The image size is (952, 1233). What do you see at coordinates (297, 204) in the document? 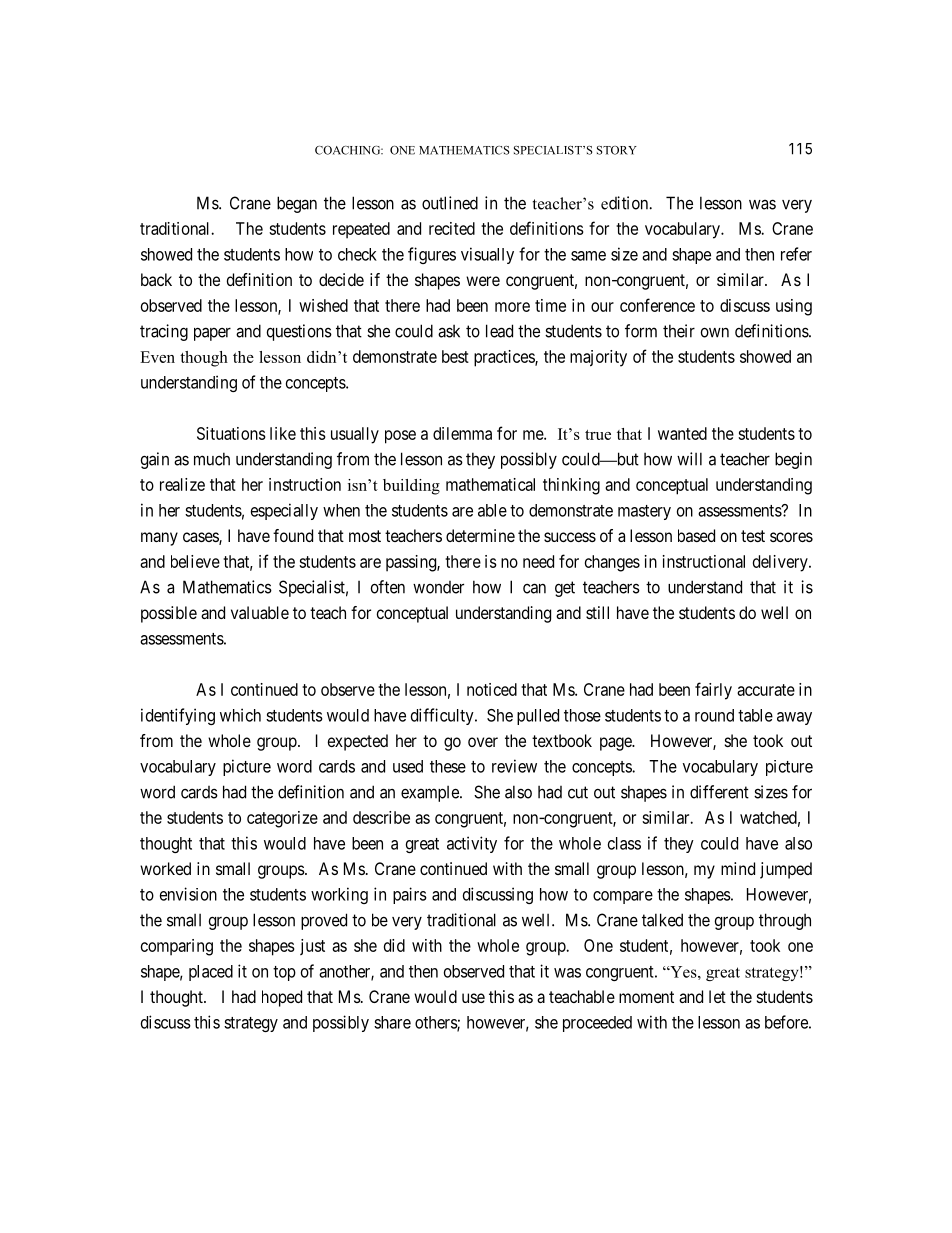
I see `began` at bounding box center [297, 204].
